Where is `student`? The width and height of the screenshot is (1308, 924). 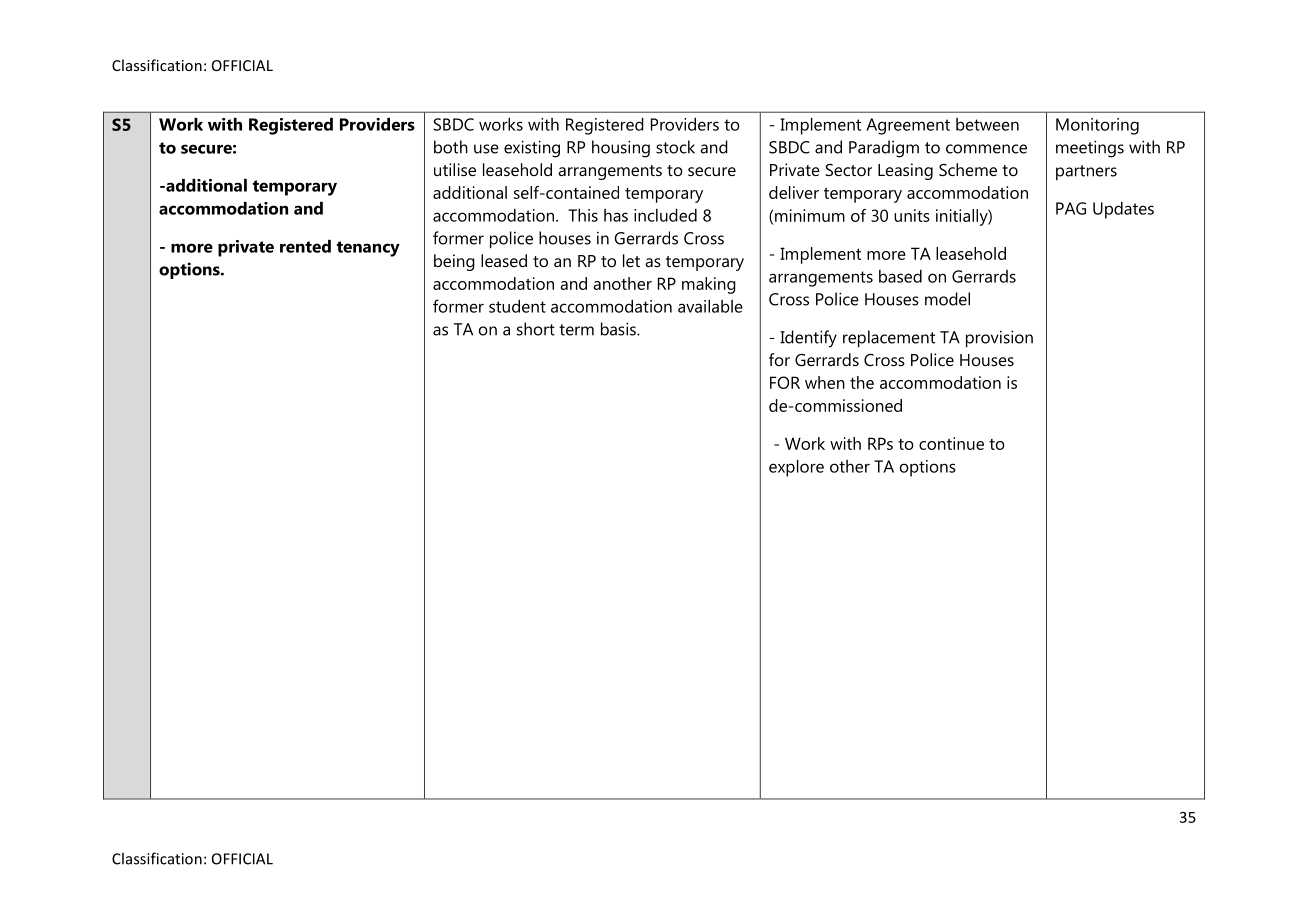 student is located at coordinates (517, 306).
